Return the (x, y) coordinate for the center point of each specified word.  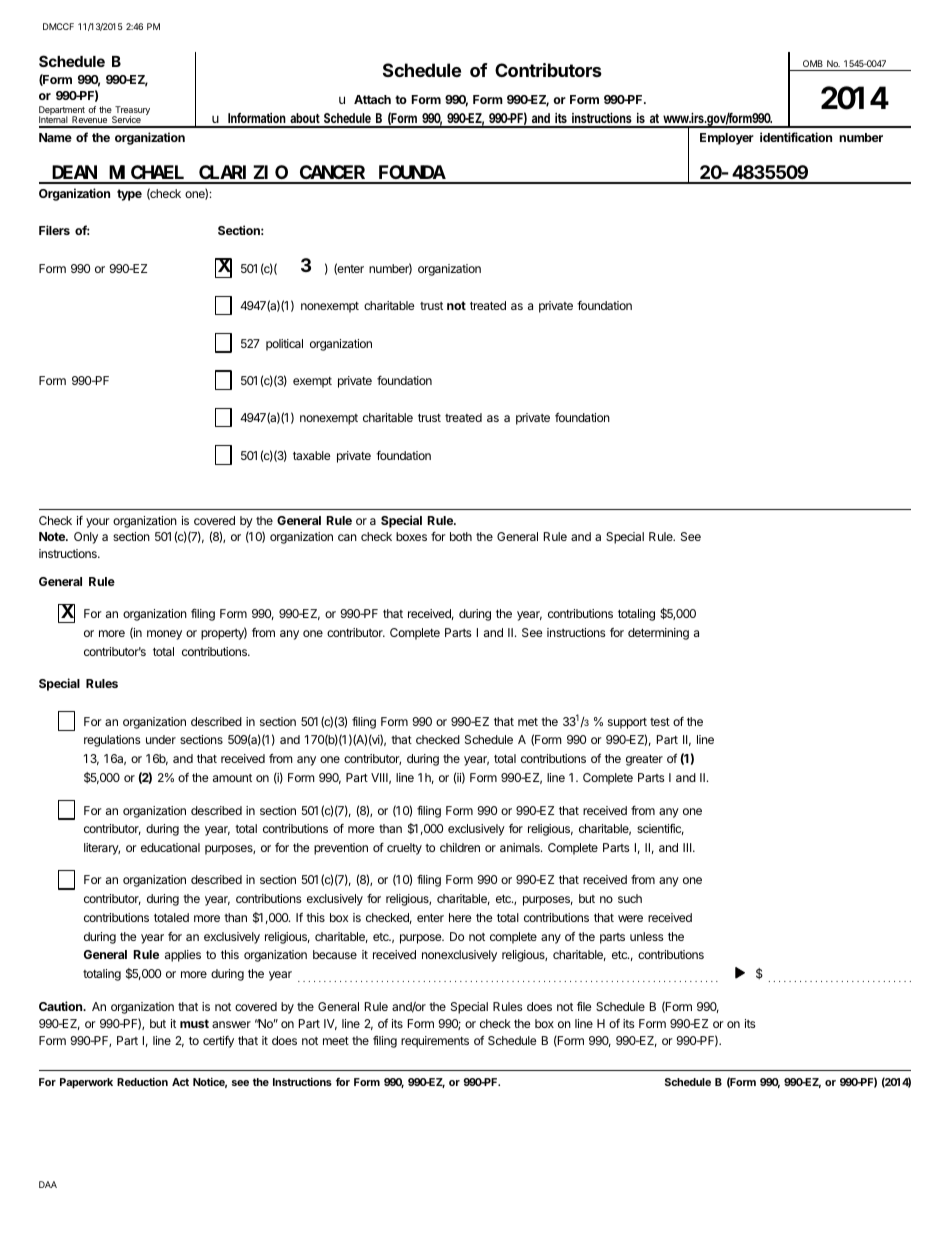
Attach (372, 99)
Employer (727, 139)
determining (658, 634)
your (98, 523)
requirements (435, 1042)
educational (170, 847)
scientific (660, 829)
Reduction (142, 1081)
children (460, 847)
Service (126, 121)
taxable (312, 455)
